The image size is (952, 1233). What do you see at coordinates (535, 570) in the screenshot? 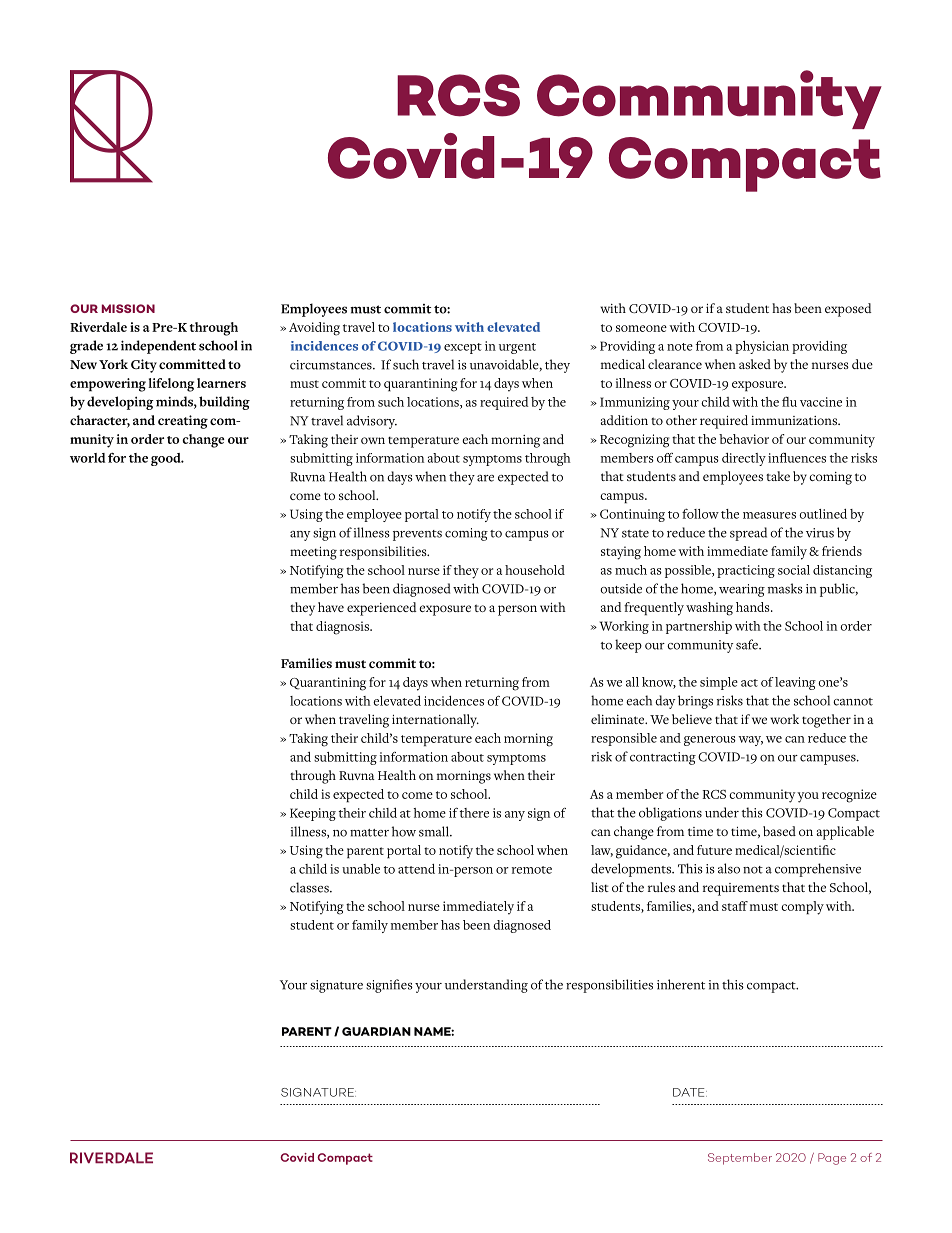
I see `household` at bounding box center [535, 570].
